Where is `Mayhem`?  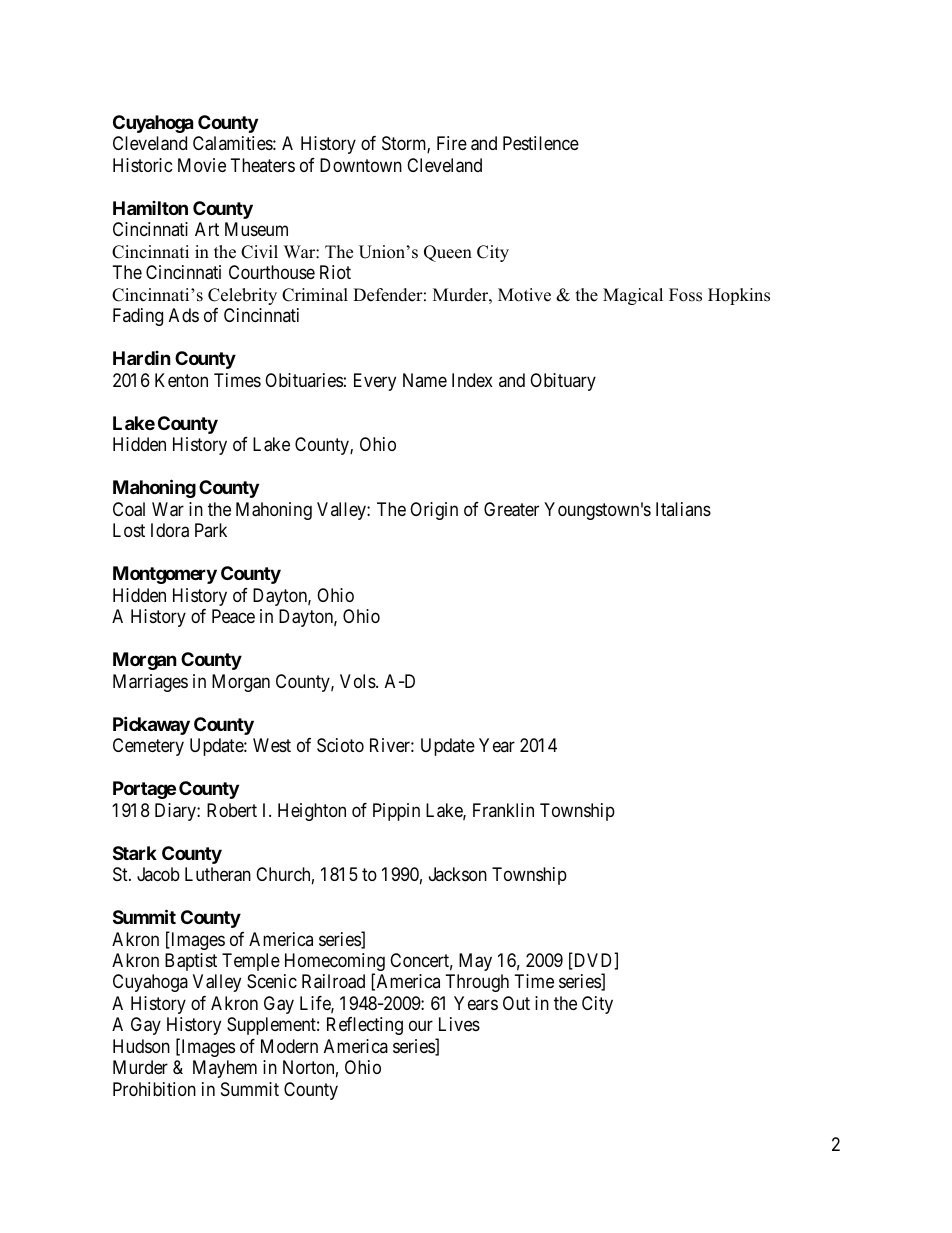 Mayhem is located at coordinates (225, 1069).
